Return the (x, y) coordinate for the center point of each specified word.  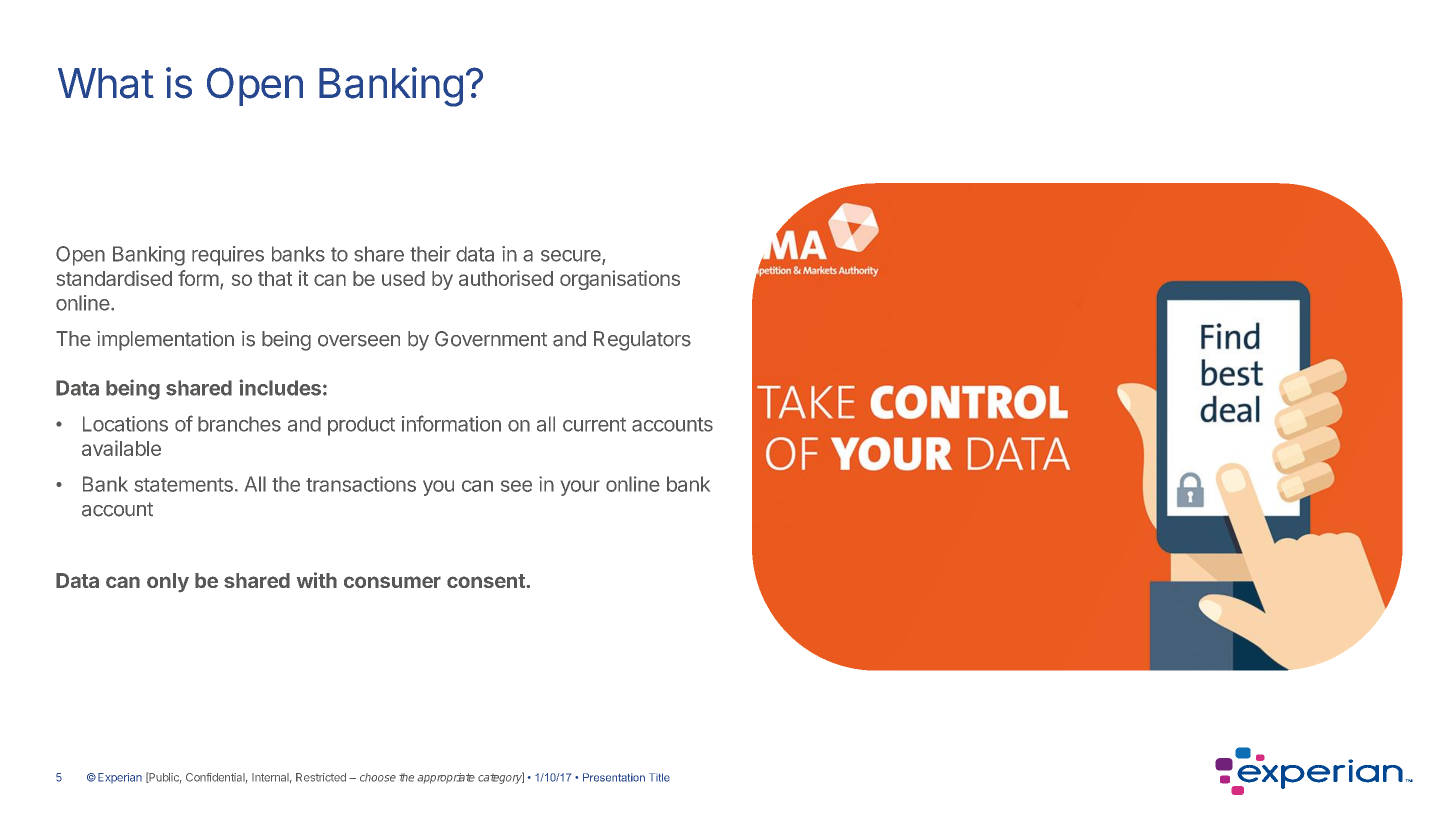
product (361, 426)
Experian (120, 778)
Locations (125, 424)
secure (572, 257)
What (106, 83)
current (594, 424)
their (430, 254)
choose (378, 777)
